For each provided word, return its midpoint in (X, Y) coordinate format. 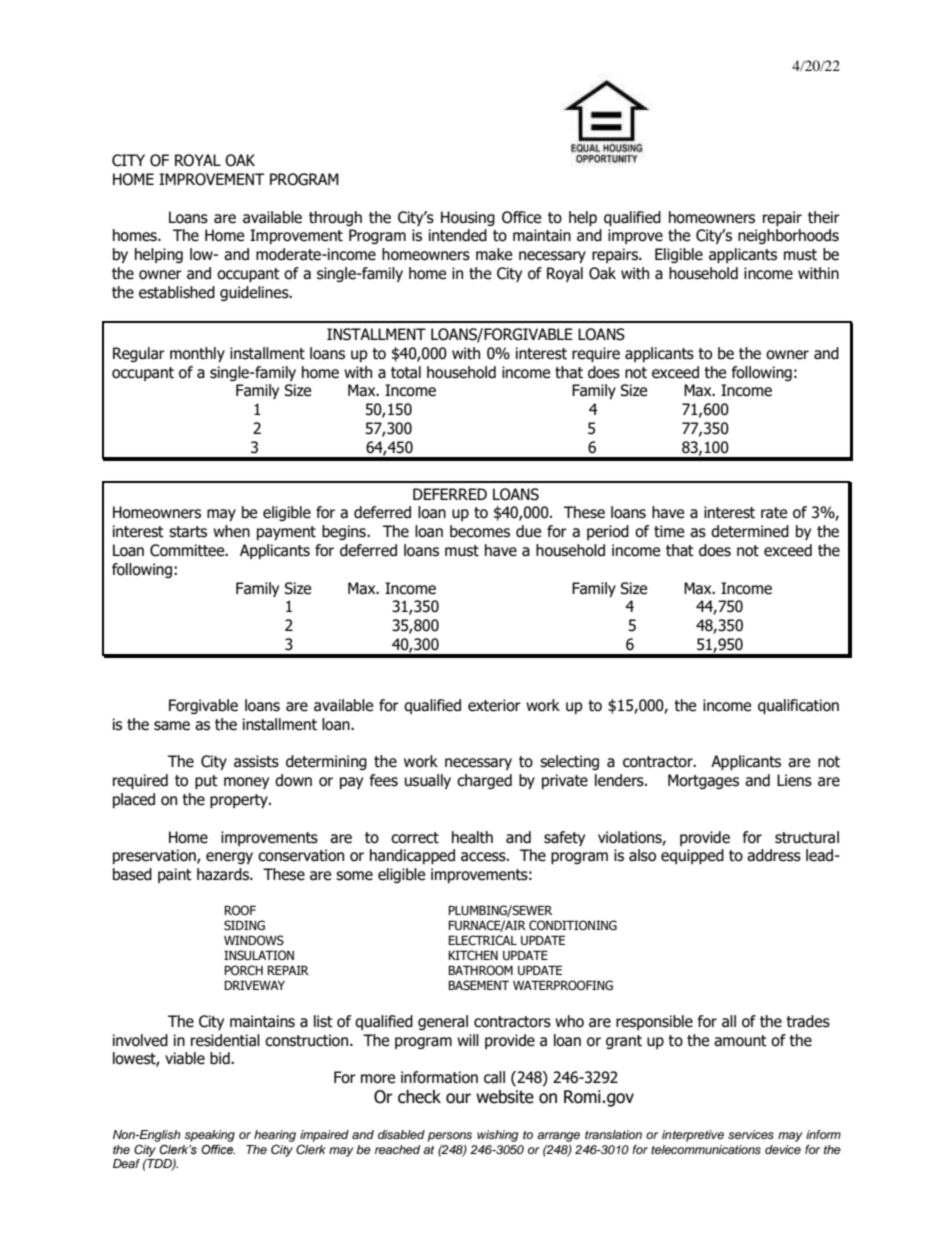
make (494, 254)
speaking (209, 1136)
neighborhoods (788, 236)
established (177, 292)
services (751, 1134)
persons (450, 1137)
